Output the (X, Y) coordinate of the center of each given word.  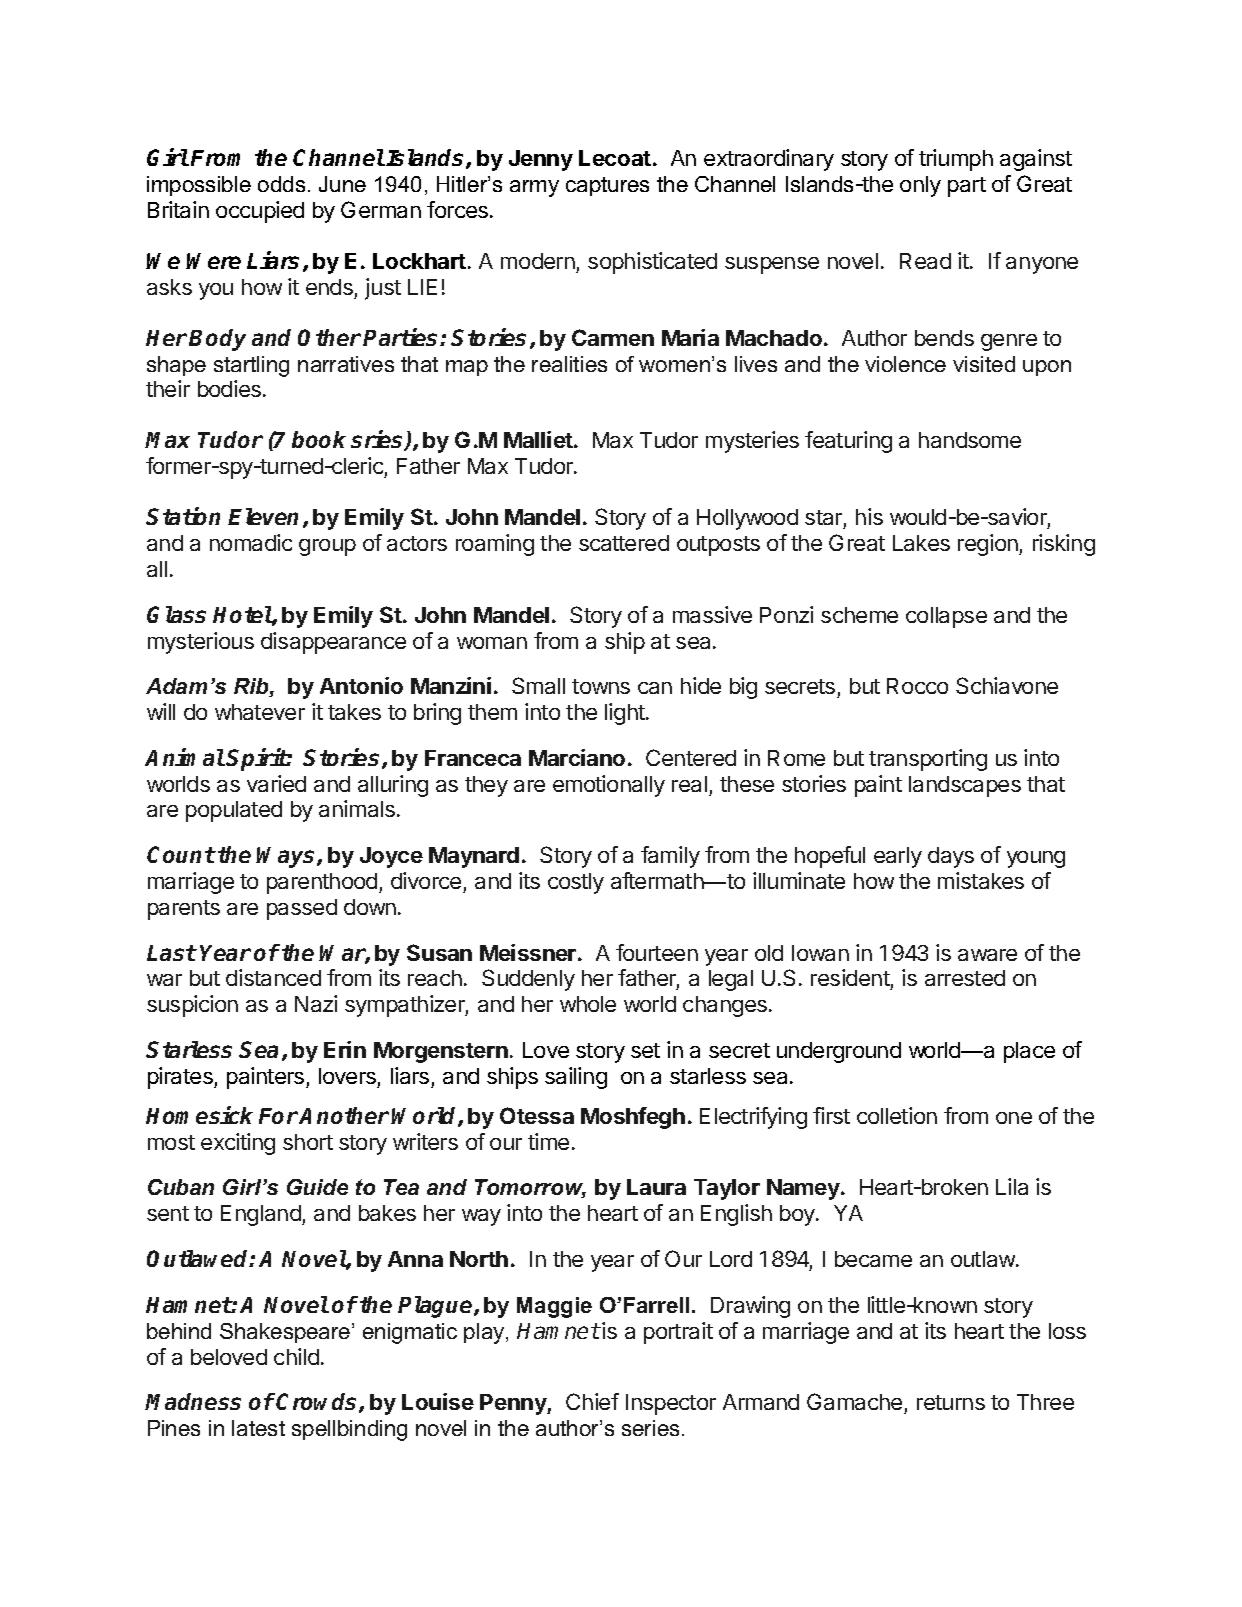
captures (607, 186)
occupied (260, 212)
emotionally (609, 786)
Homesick (199, 1115)
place (1029, 1052)
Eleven (263, 516)
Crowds (318, 1403)
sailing (576, 1078)
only (920, 186)
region (989, 545)
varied (276, 783)
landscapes (965, 786)
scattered (624, 543)
